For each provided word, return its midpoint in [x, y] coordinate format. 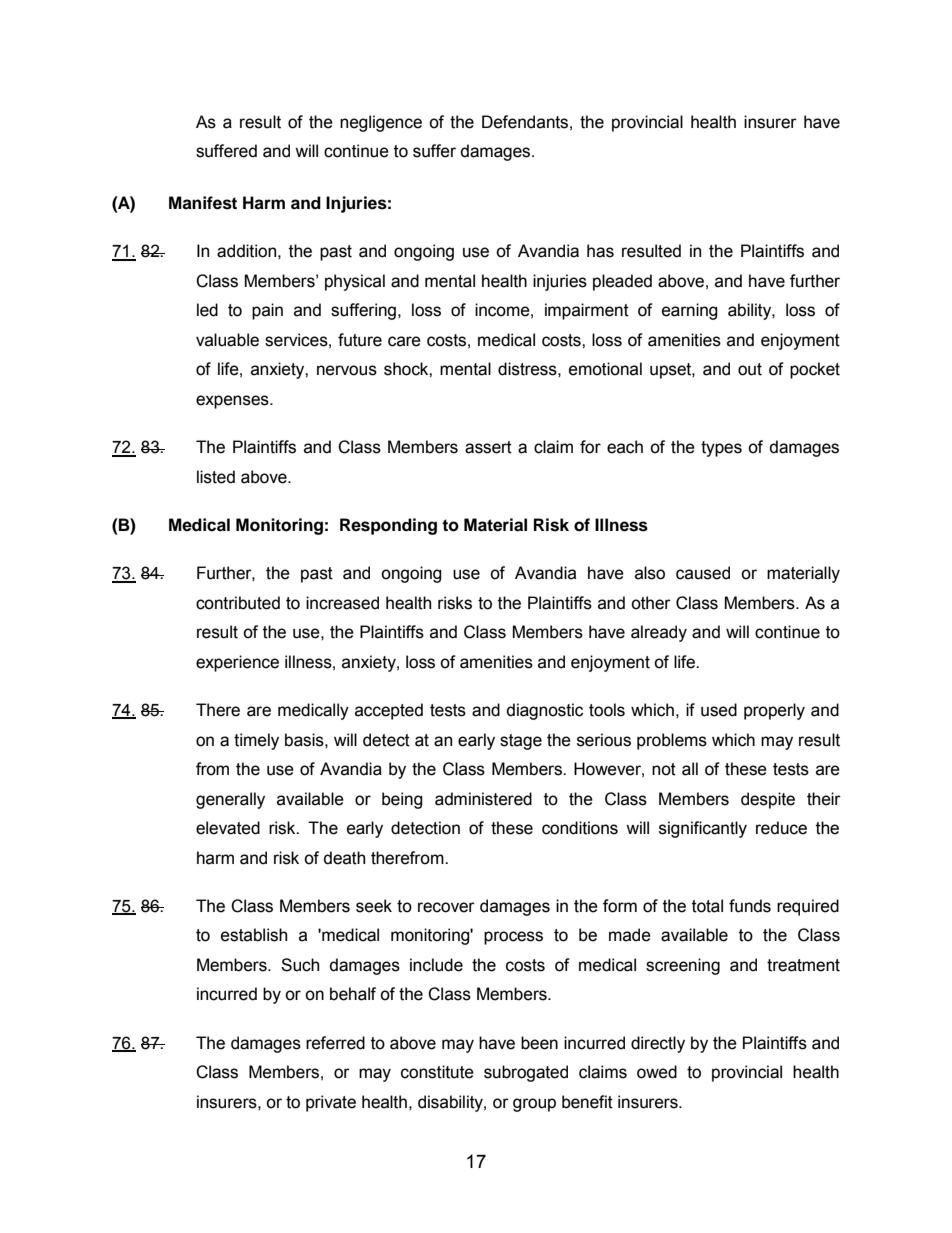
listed [216, 477]
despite [768, 800]
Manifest [203, 203]
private [331, 1103]
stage [521, 742]
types [721, 449]
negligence [381, 123]
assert [488, 447]
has [600, 251]
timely [256, 741]
